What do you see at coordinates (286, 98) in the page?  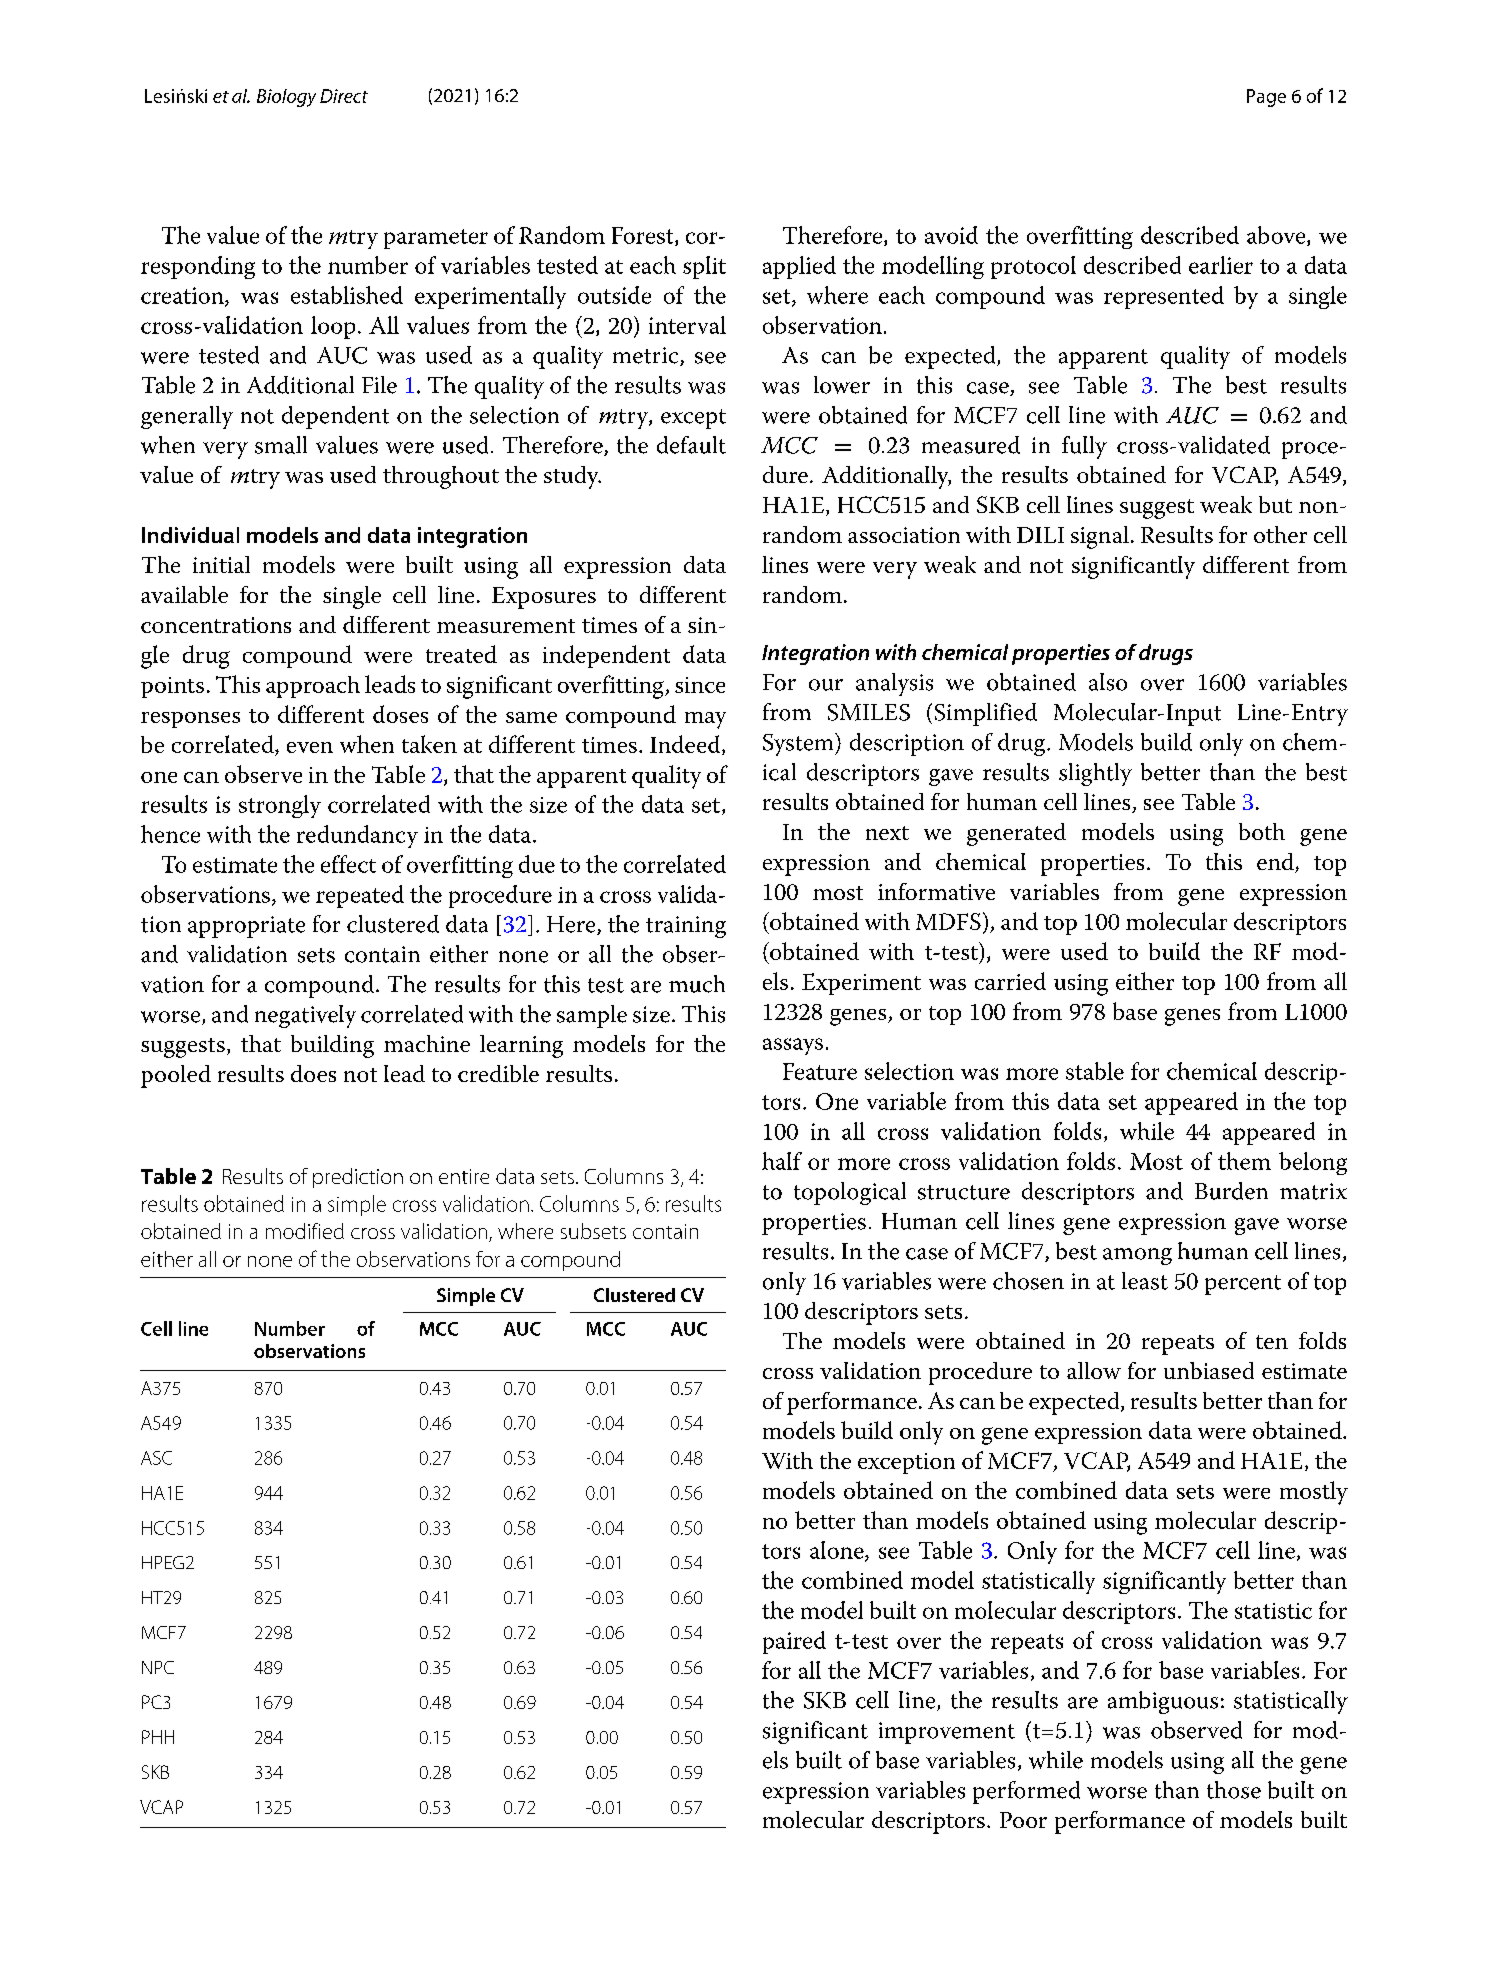 I see `Biology` at bounding box center [286, 98].
